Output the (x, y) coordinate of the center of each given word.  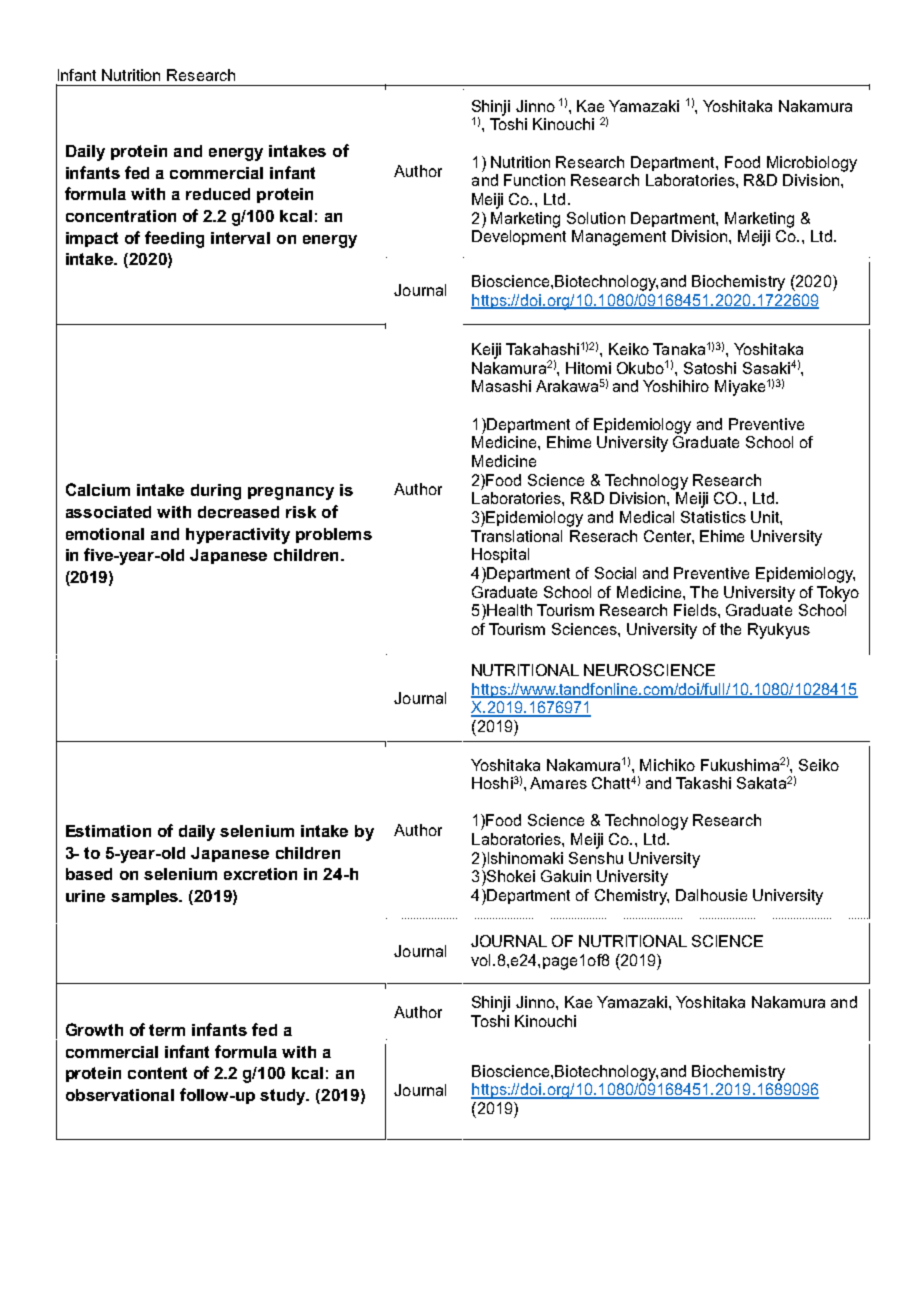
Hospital (500, 555)
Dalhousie (711, 895)
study (284, 1097)
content (157, 1073)
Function (534, 180)
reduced (218, 194)
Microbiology (812, 164)
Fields (696, 610)
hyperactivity (238, 536)
